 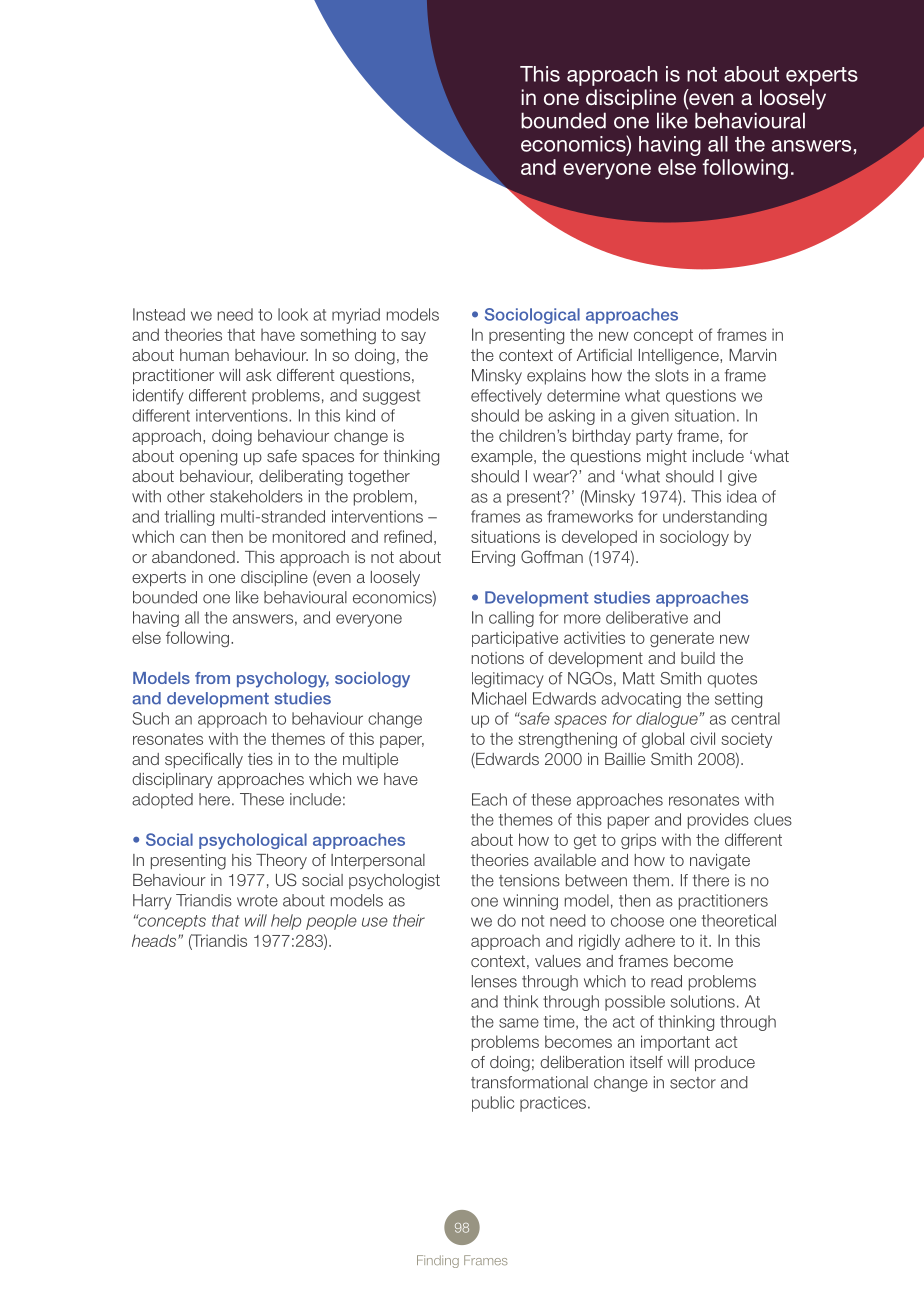 I want to click on Each, so click(x=489, y=799).
